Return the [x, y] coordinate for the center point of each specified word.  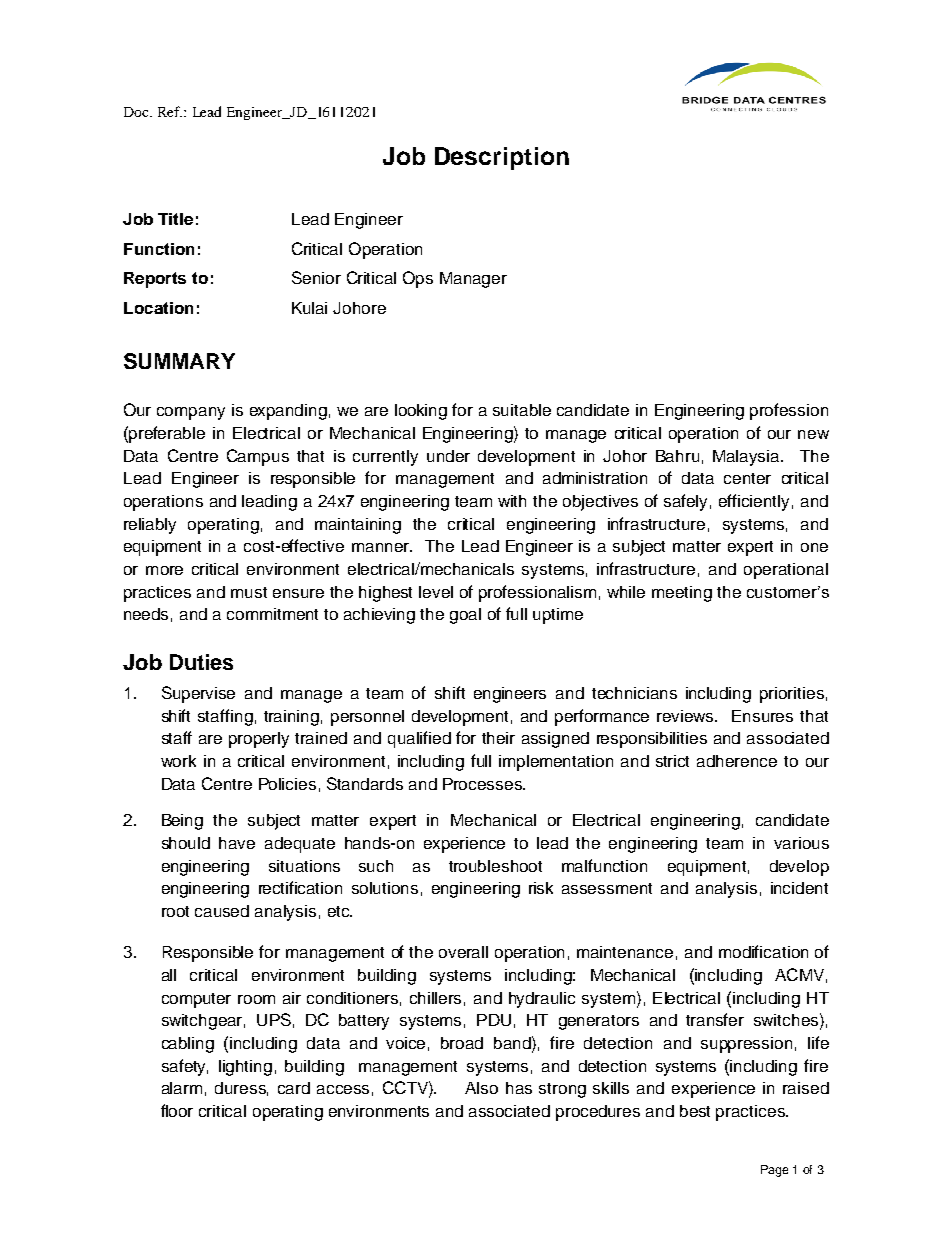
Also [481, 1088]
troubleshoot [495, 866]
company [191, 413]
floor [177, 1110]
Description [502, 158]
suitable [522, 410]
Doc [137, 112]
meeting [682, 594]
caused [222, 911]
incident [799, 888]
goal [465, 616]
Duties [201, 662]
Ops [418, 279]
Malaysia [747, 458]
